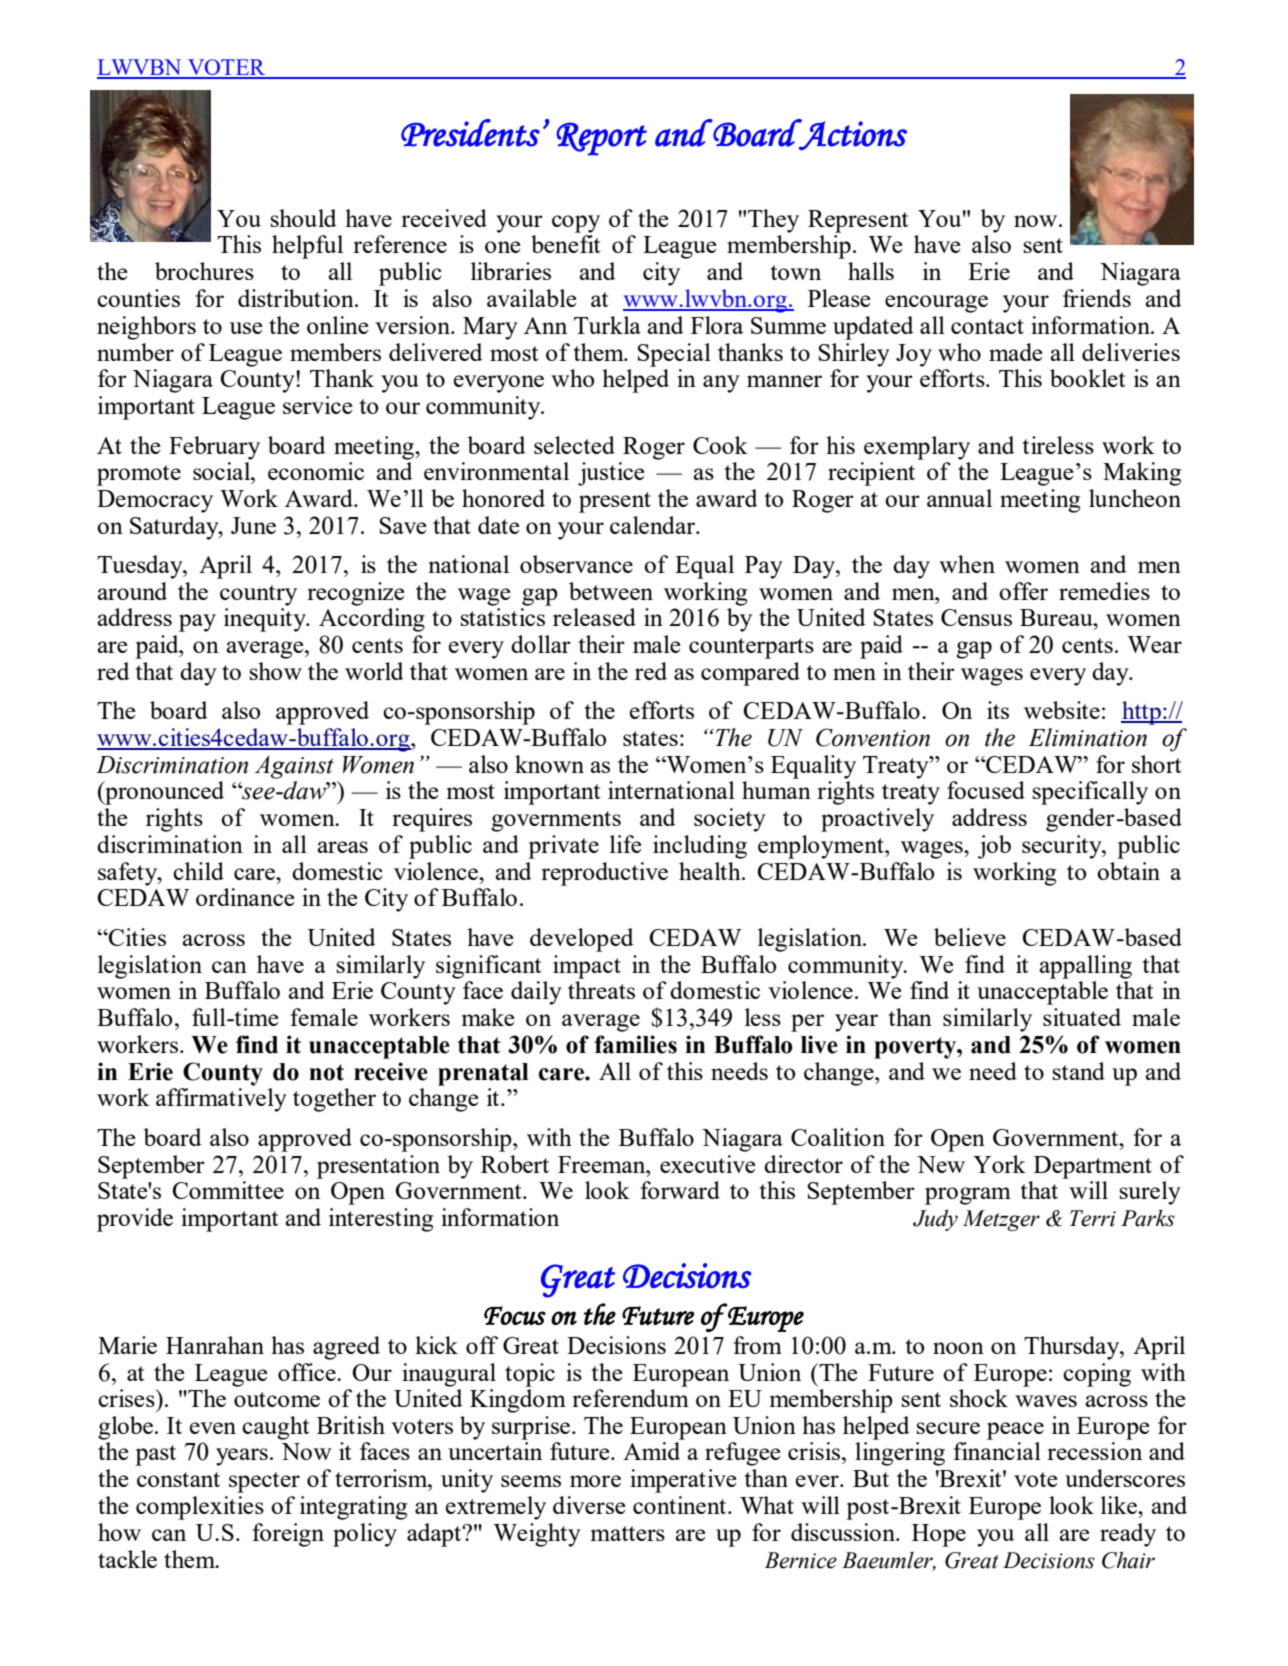  Describe the element at coordinates (1097, 298) in the image. I see `friends` at that location.
